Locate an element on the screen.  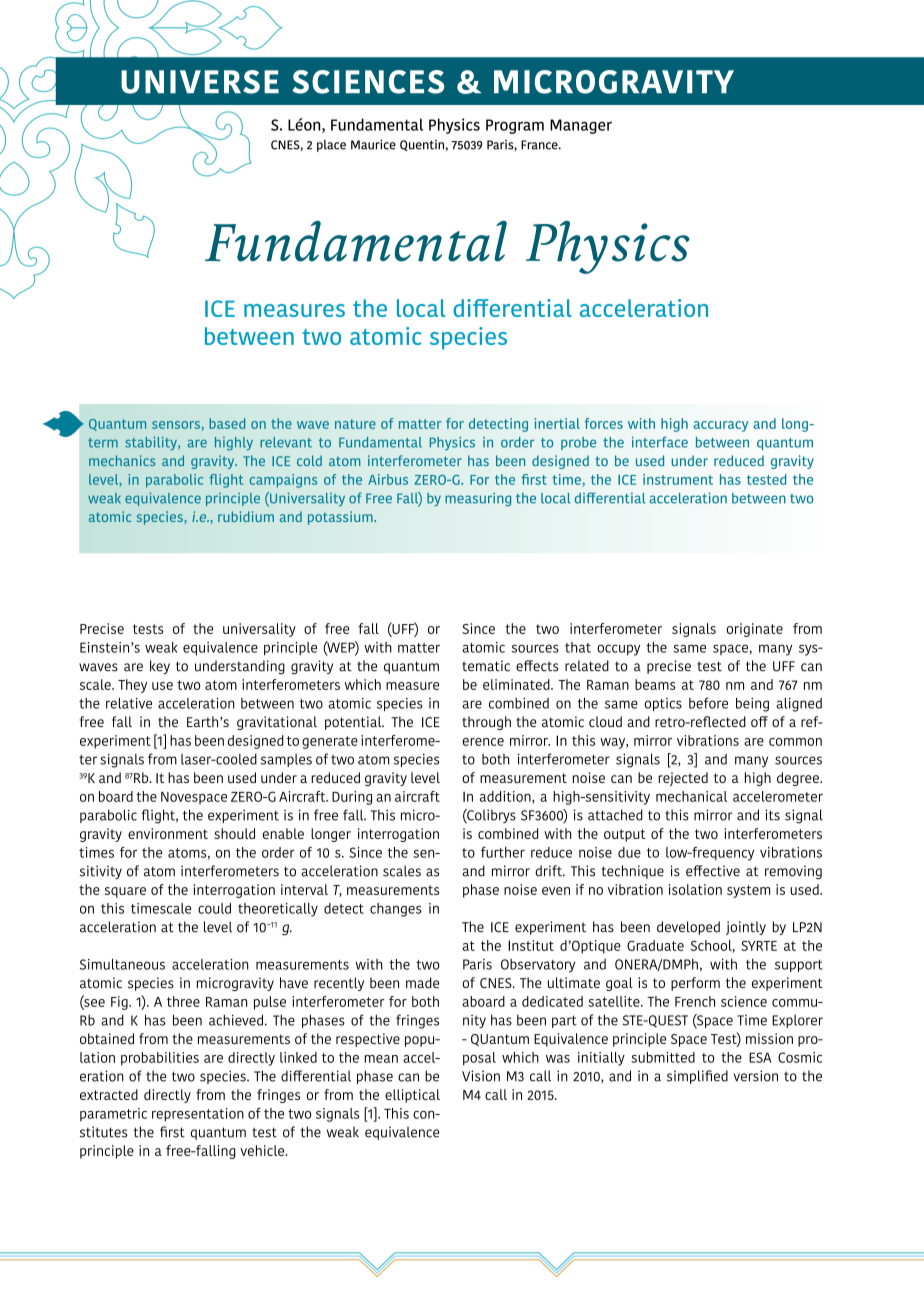
eliminated is located at coordinates (517, 684).
